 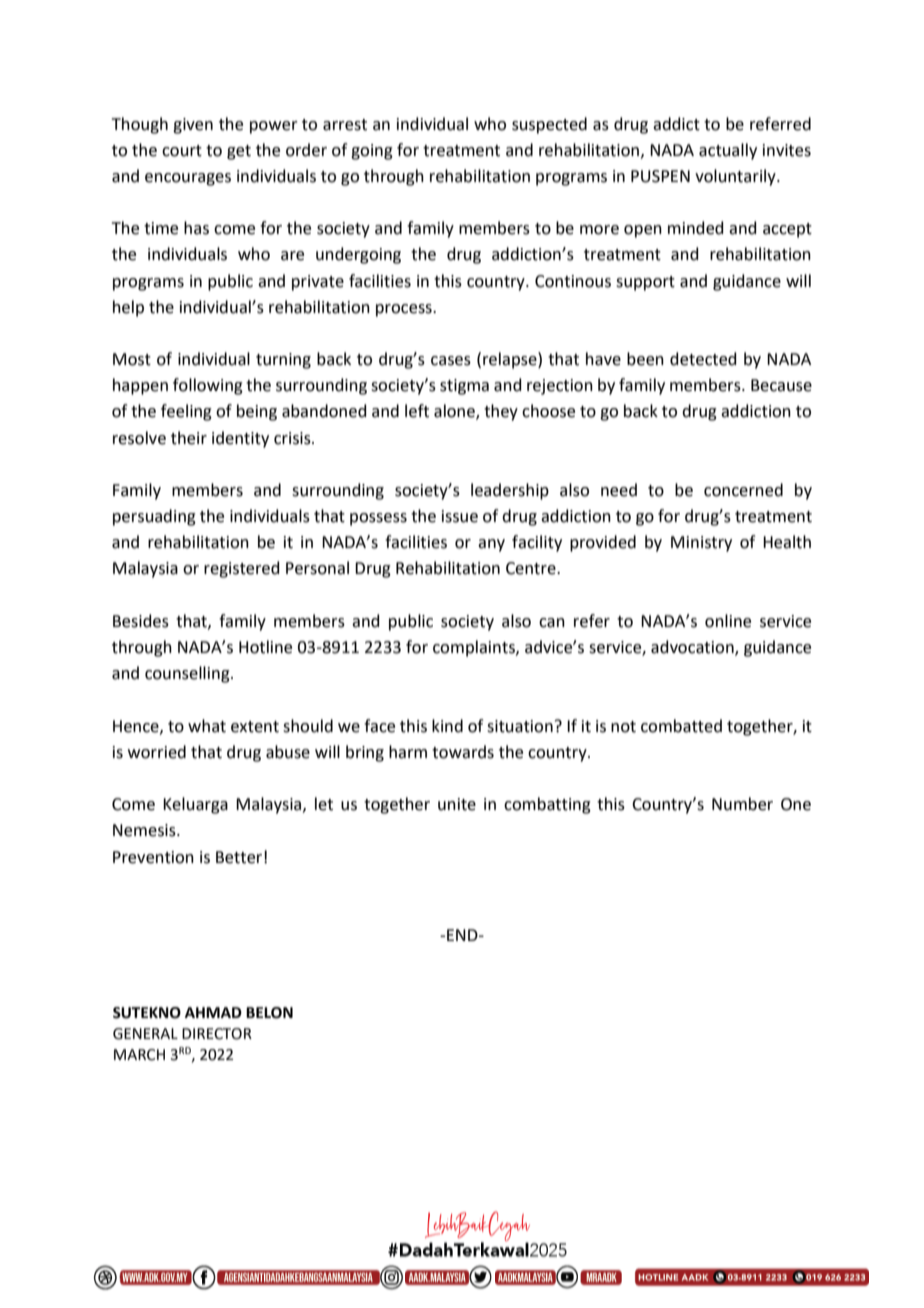 I want to click on suspected, so click(x=549, y=125).
